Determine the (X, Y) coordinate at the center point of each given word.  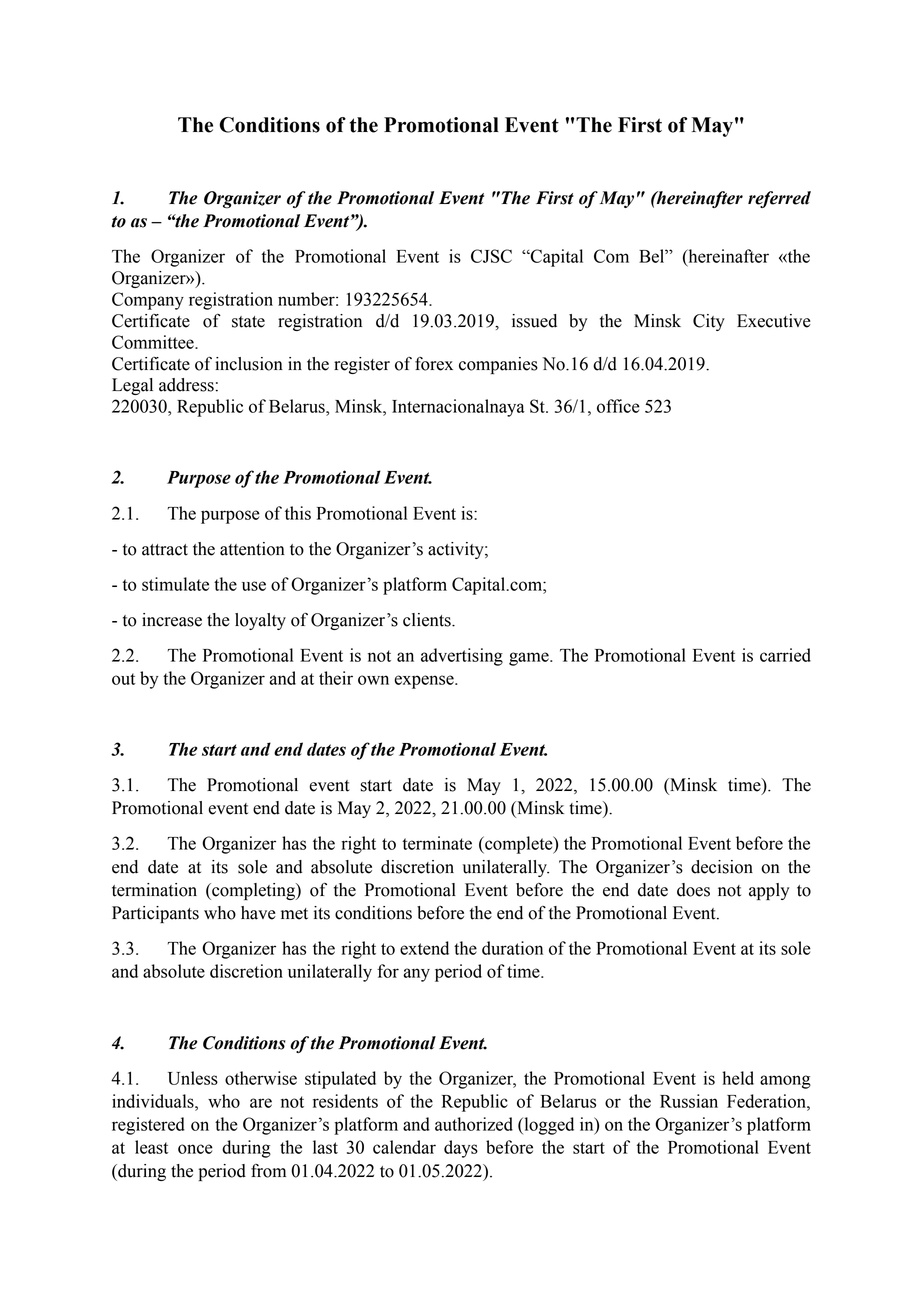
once (195, 1149)
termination (154, 890)
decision (722, 867)
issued (534, 321)
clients (428, 620)
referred (779, 199)
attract (165, 550)
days (461, 1149)
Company (148, 301)
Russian (689, 1101)
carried (785, 655)
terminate (437, 843)
